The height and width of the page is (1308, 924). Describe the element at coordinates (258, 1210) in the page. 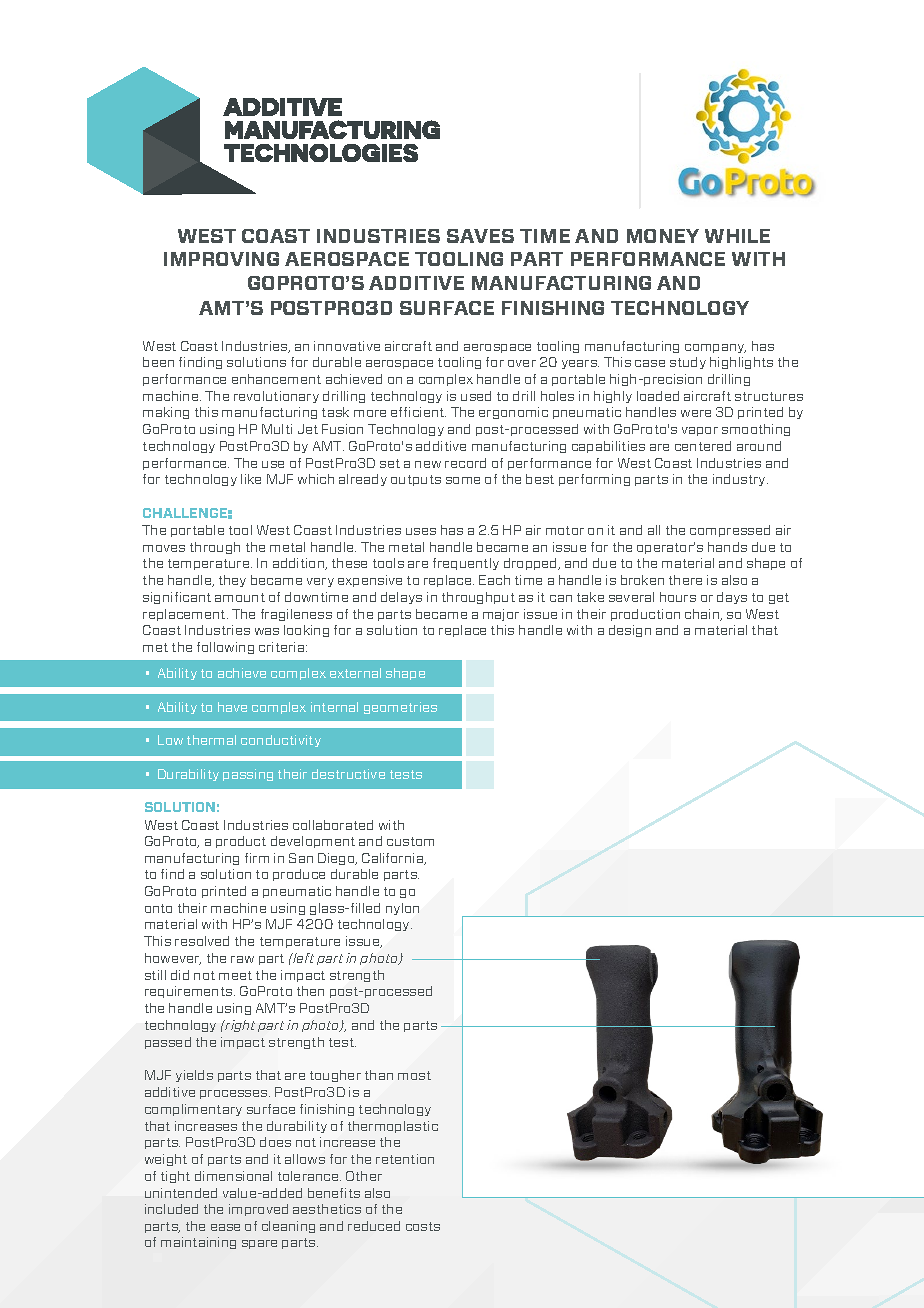

I see `improved` at that location.
